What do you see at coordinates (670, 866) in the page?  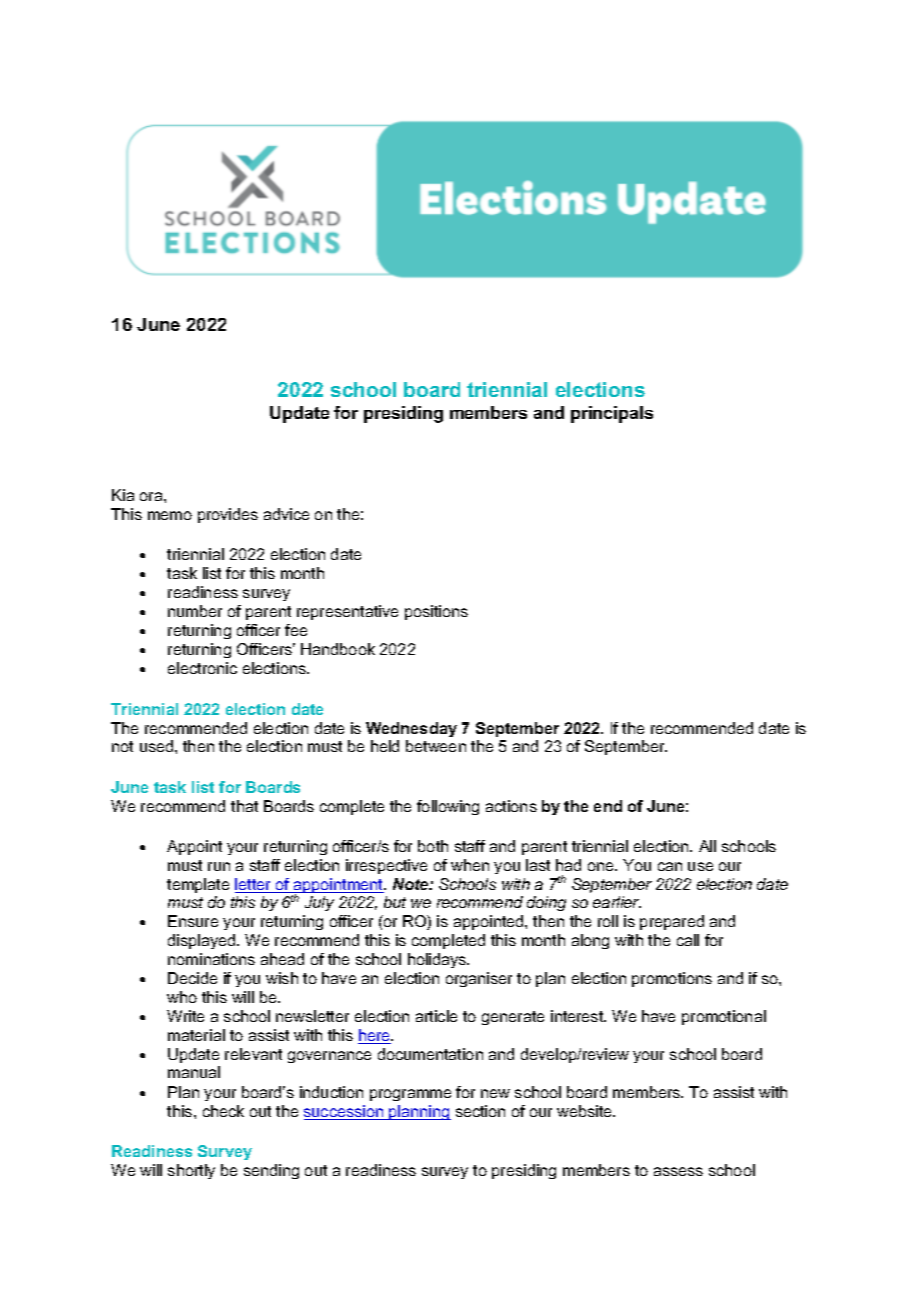 I see `can` at bounding box center [670, 866].
